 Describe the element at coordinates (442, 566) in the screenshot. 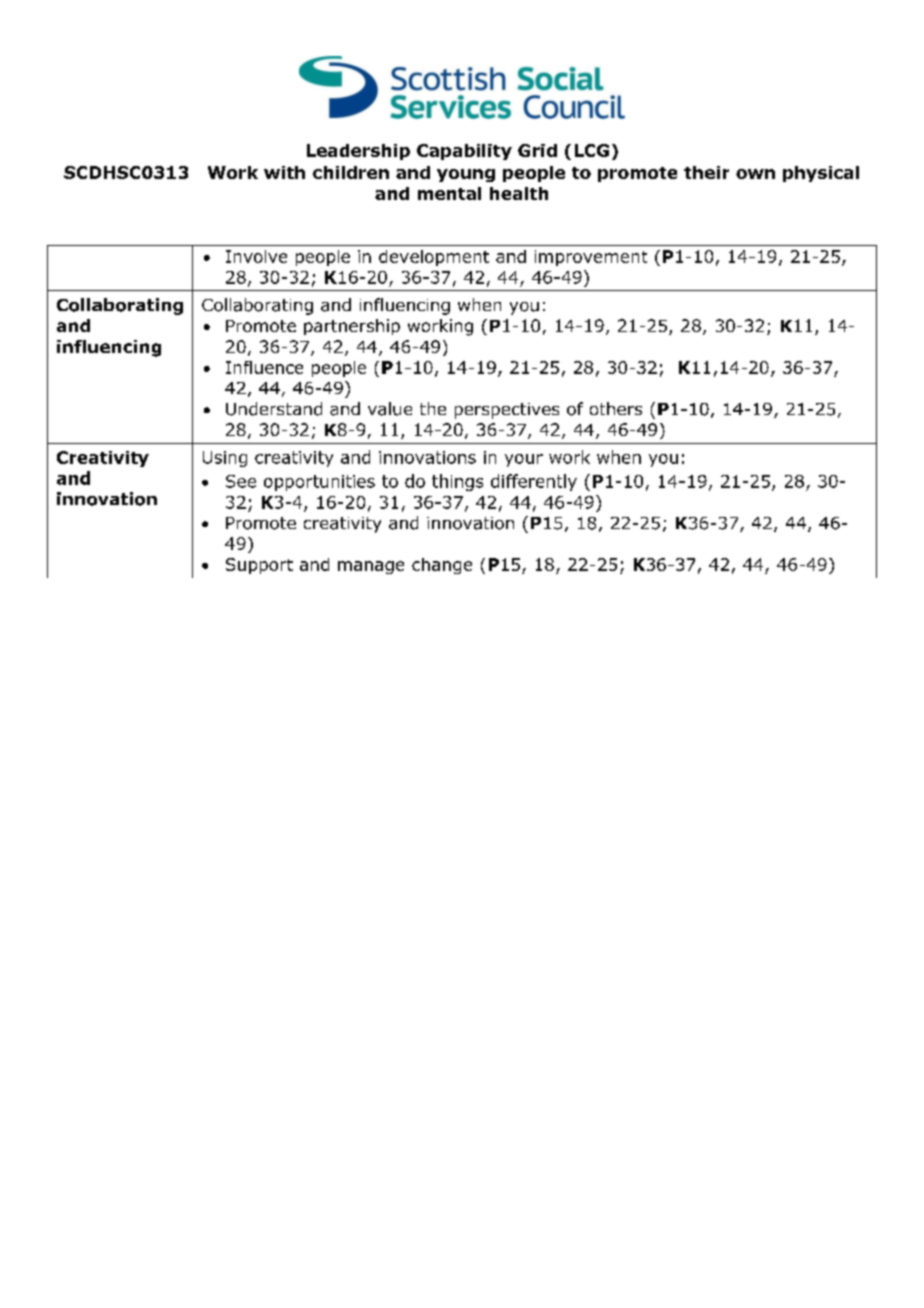

I see `change` at that location.
